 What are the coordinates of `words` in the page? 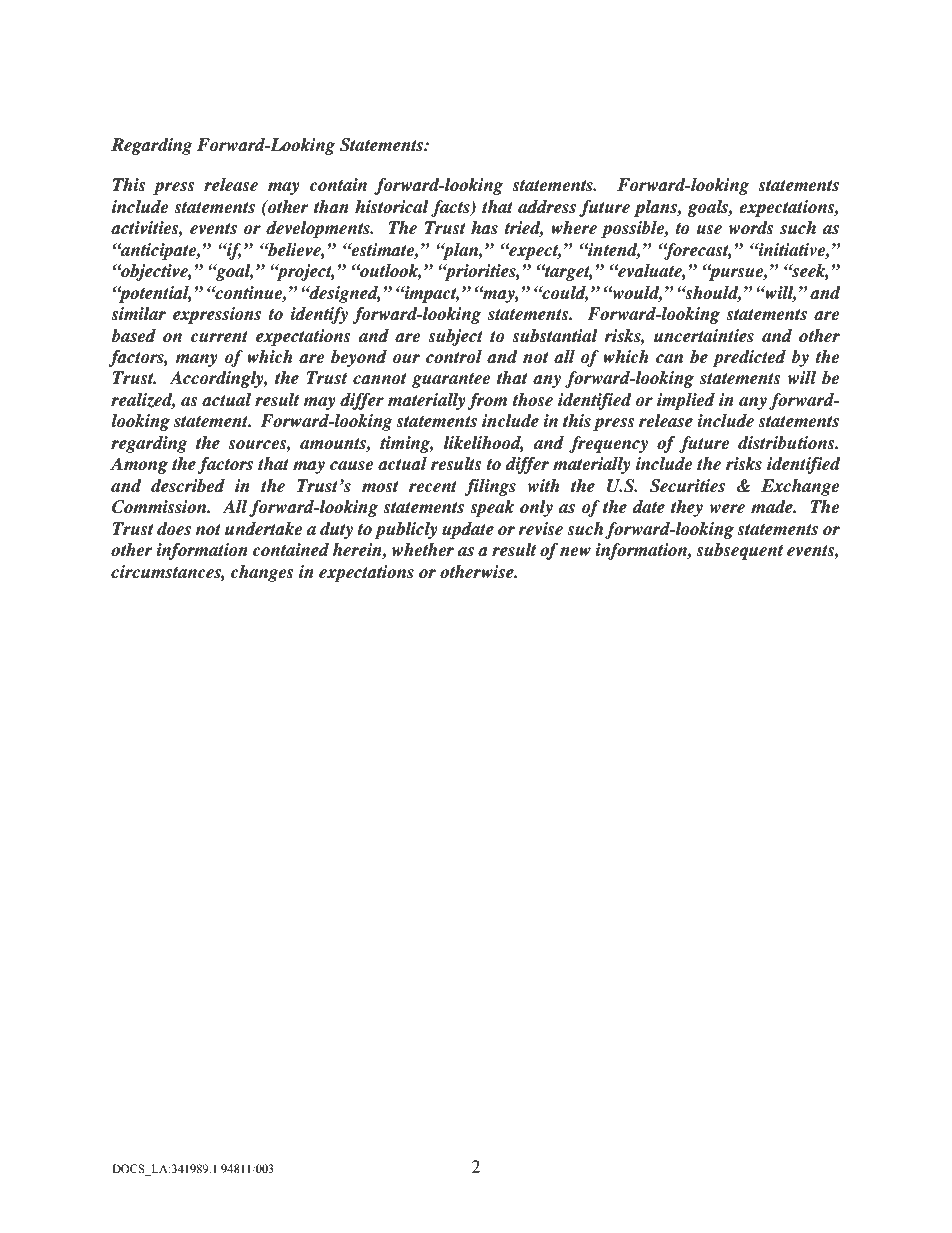 It's located at (751, 228).
